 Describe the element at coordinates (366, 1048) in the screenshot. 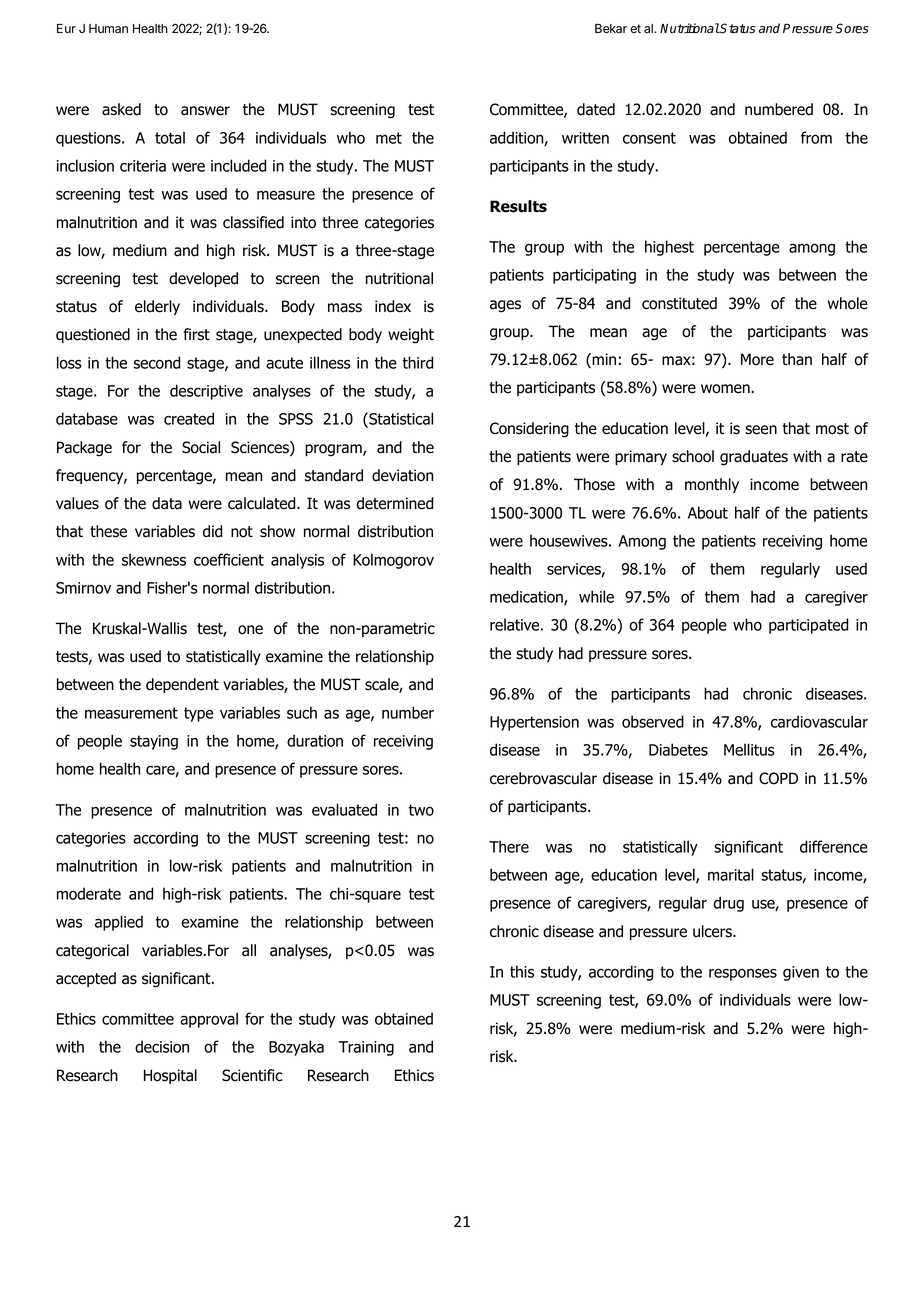

I see `Training` at that location.
